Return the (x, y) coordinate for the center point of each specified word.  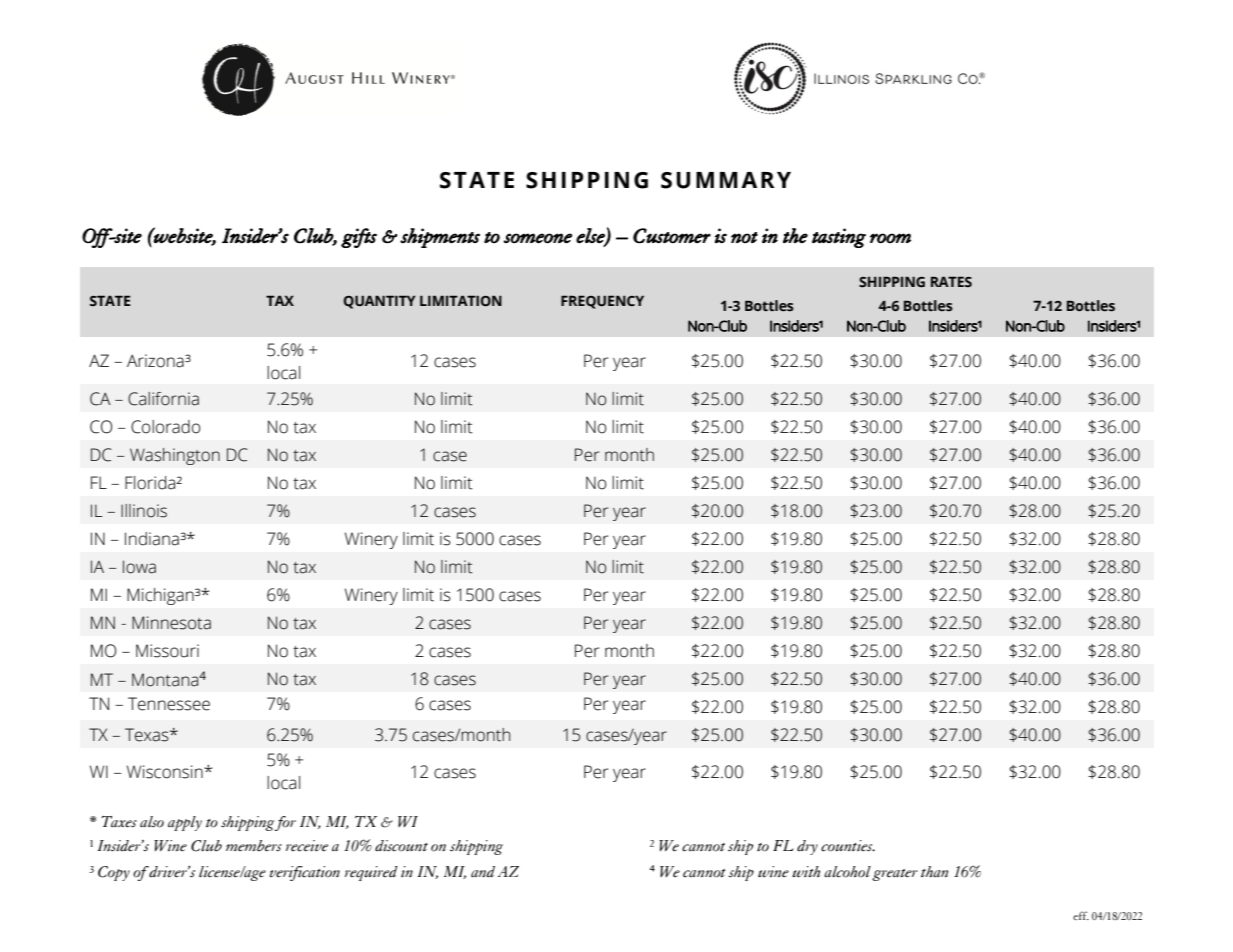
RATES (951, 282)
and (483, 872)
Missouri (167, 651)
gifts (359, 238)
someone (538, 238)
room (890, 238)
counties (848, 846)
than (934, 871)
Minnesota (171, 623)
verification (305, 873)
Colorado (165, 427)
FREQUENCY (602, 302)
